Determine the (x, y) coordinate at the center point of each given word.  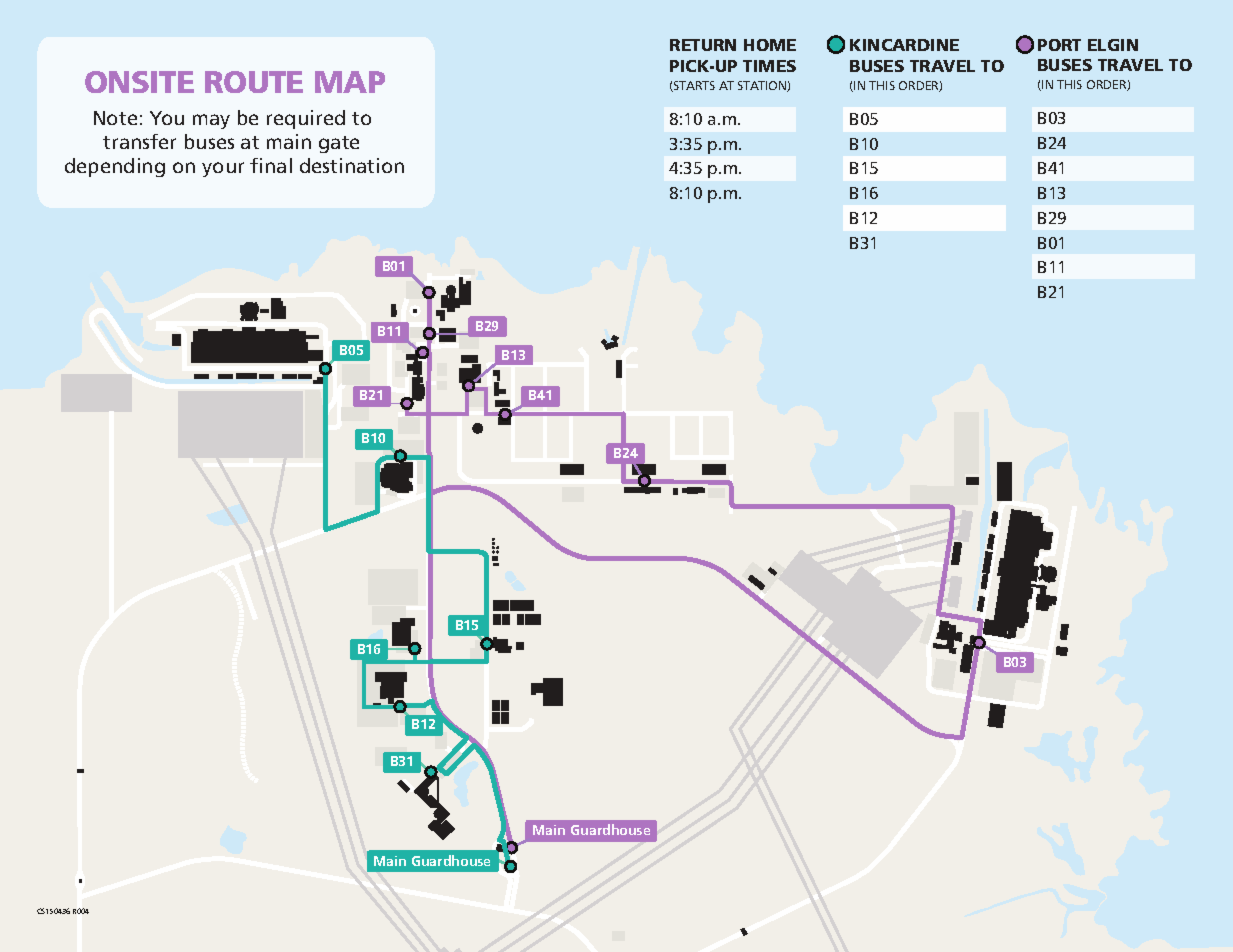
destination (352, 165)
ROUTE (254, 82)
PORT (1059, 45)
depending (115, 167)
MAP (350, 82)
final (271, 165)
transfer (139, 141)
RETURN (703, 45)
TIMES (769, 66)
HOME (770, 45)
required (306, 119)
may (211, 121)
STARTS (693, 86)
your (223, 169)
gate (339, 144)
